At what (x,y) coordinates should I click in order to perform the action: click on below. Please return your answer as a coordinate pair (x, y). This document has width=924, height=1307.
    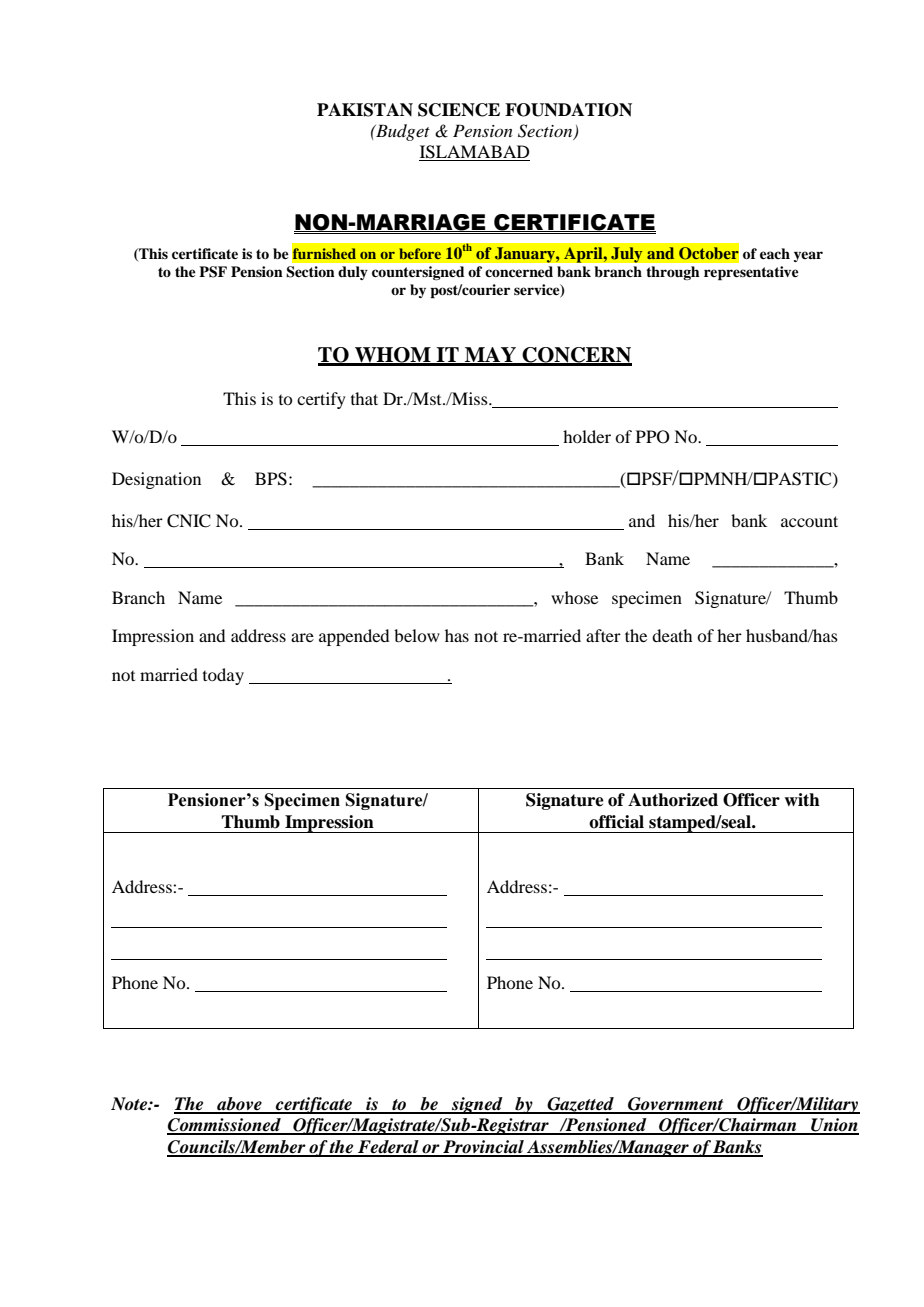
    Looking at the image, I should click on (417, 635).
